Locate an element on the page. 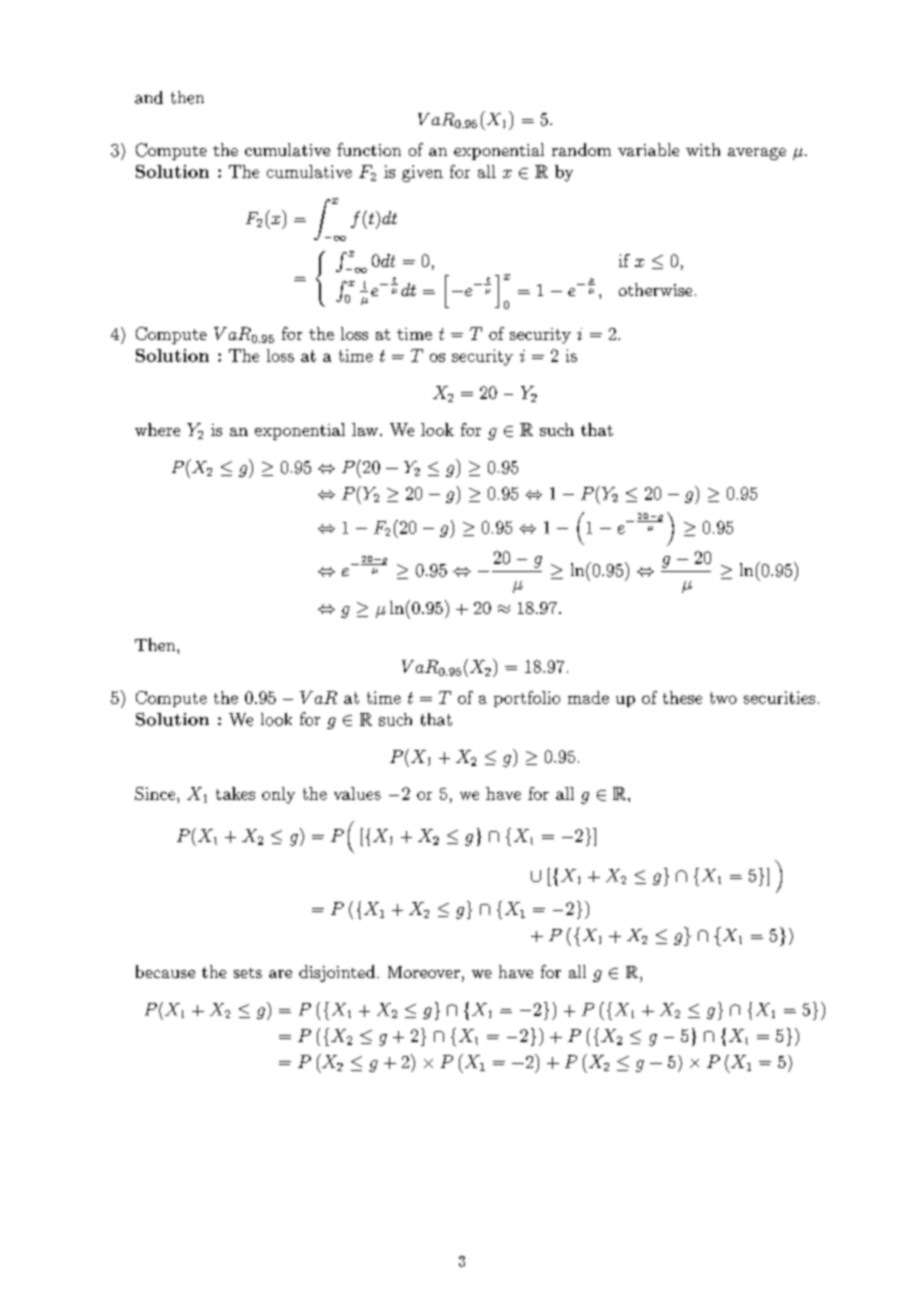  given is located at coordinates (422, 173).
